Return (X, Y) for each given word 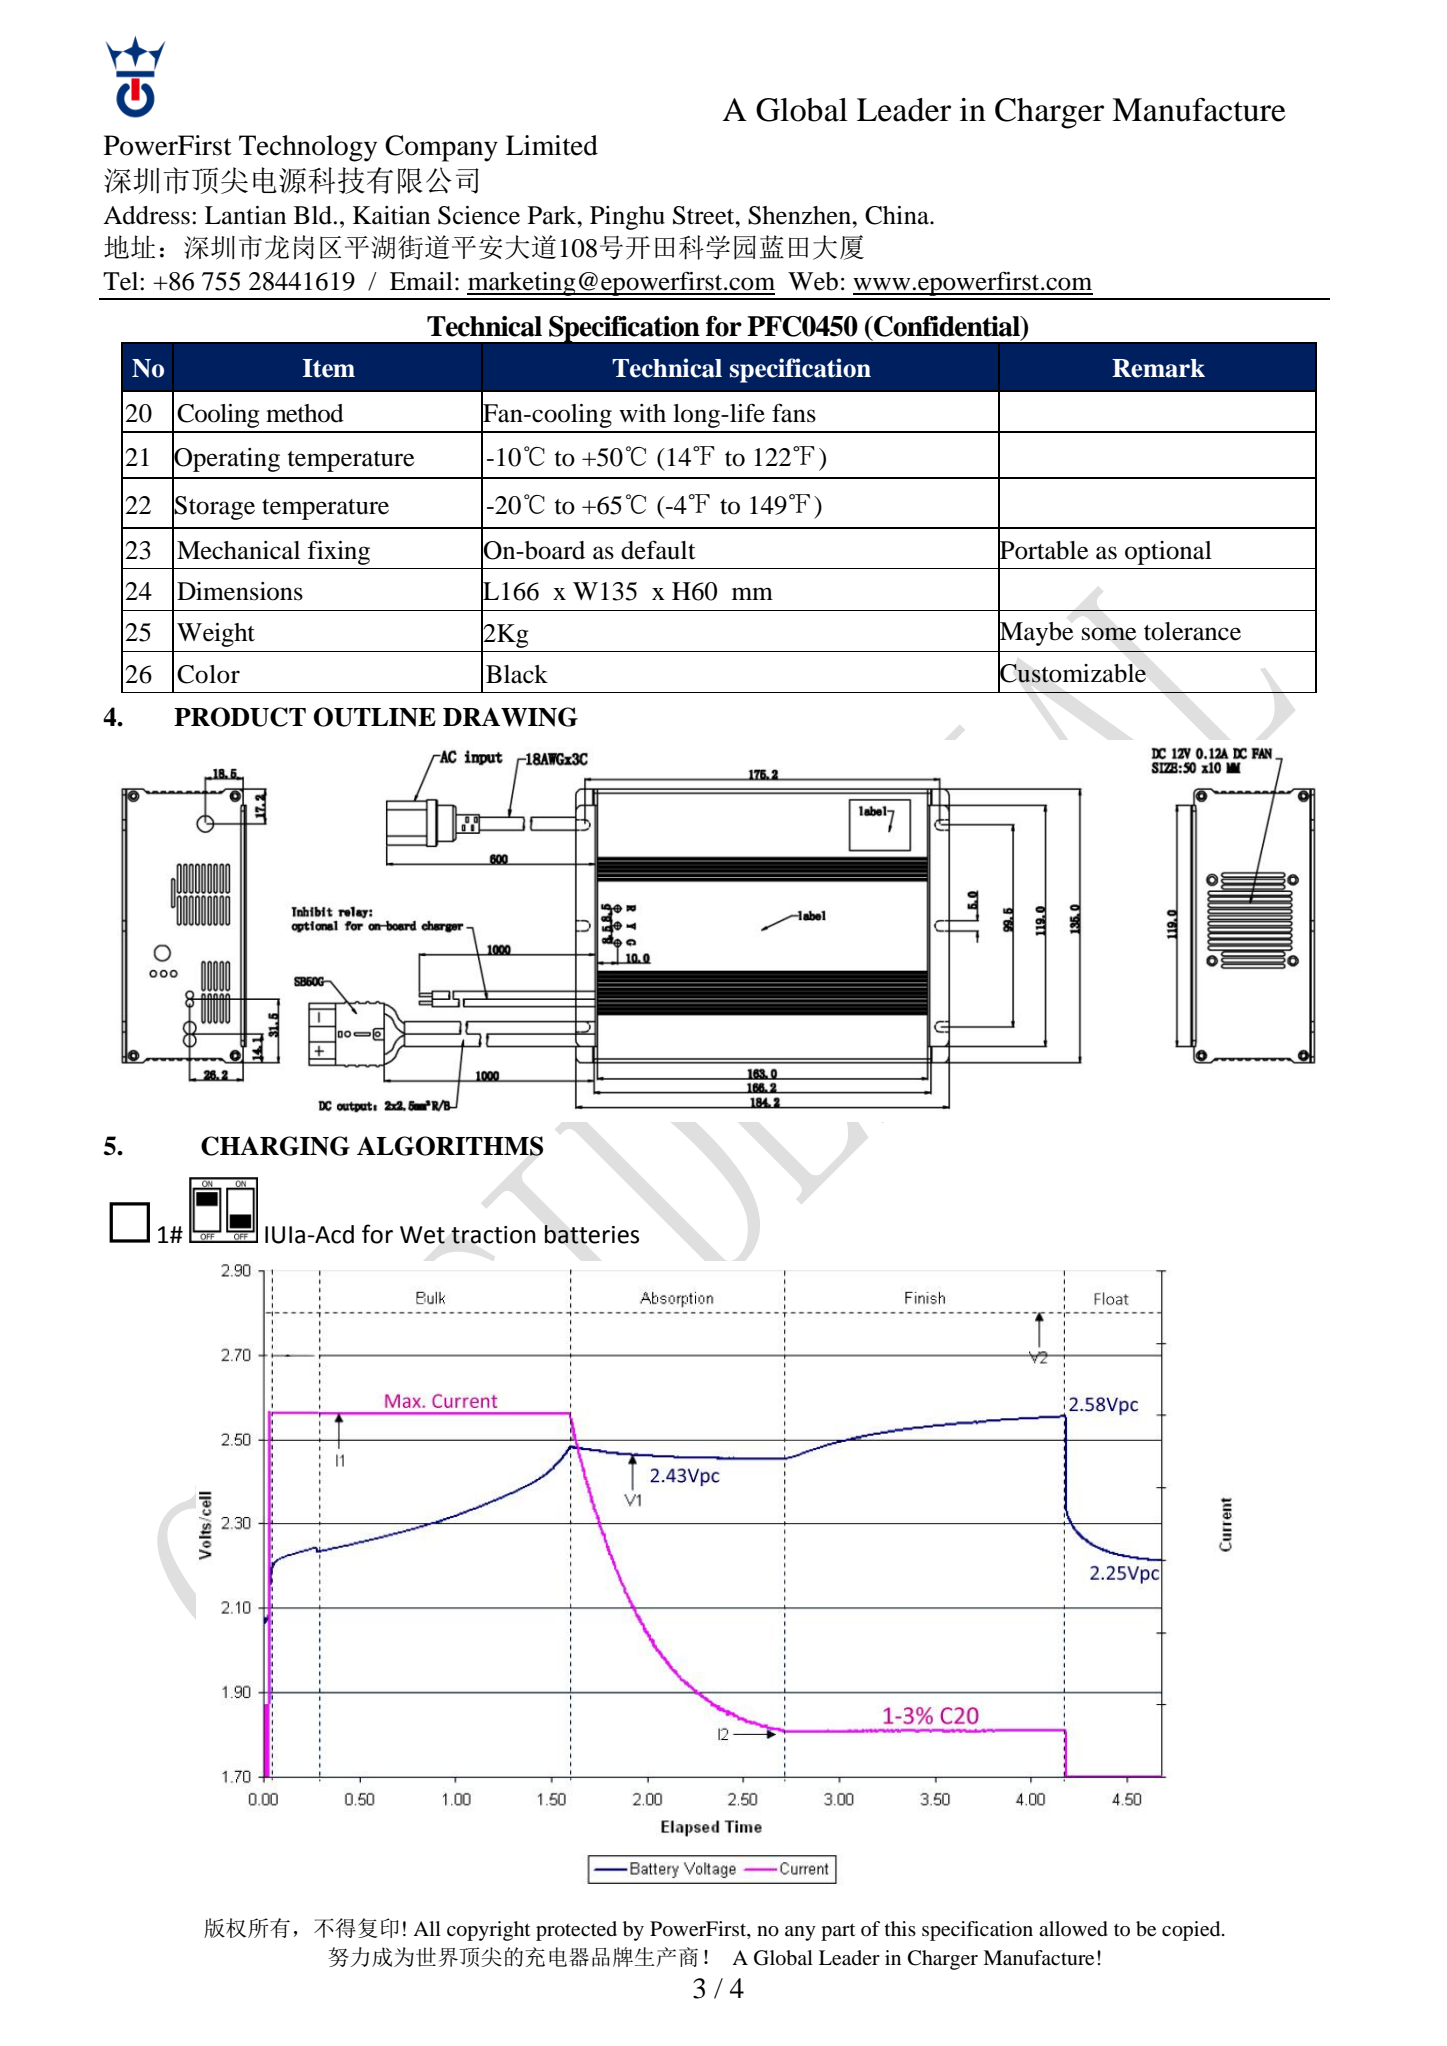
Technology (308, 148)
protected (576, 1931)
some (1109, 634)
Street (705, 215)
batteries (592, 1234)
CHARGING (275, 1146)
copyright (489, 1931)
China (898, 215)
